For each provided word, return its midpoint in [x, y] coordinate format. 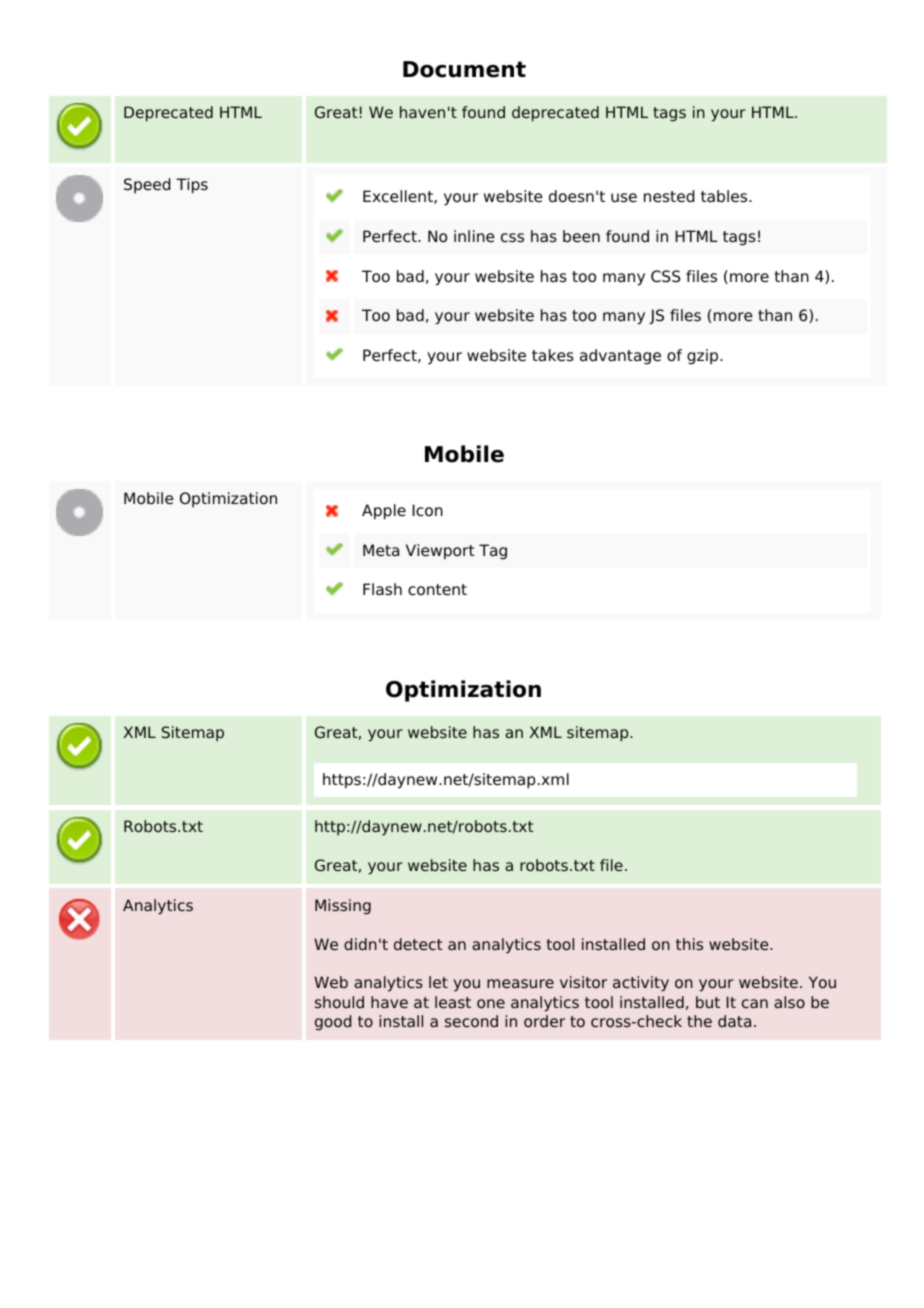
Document [464, 69]
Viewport [440, 552]
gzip [704, 357]
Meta [381, 550]
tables [725, 196]
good [333, 1023]
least [453, 1002]
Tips [192, 186]
